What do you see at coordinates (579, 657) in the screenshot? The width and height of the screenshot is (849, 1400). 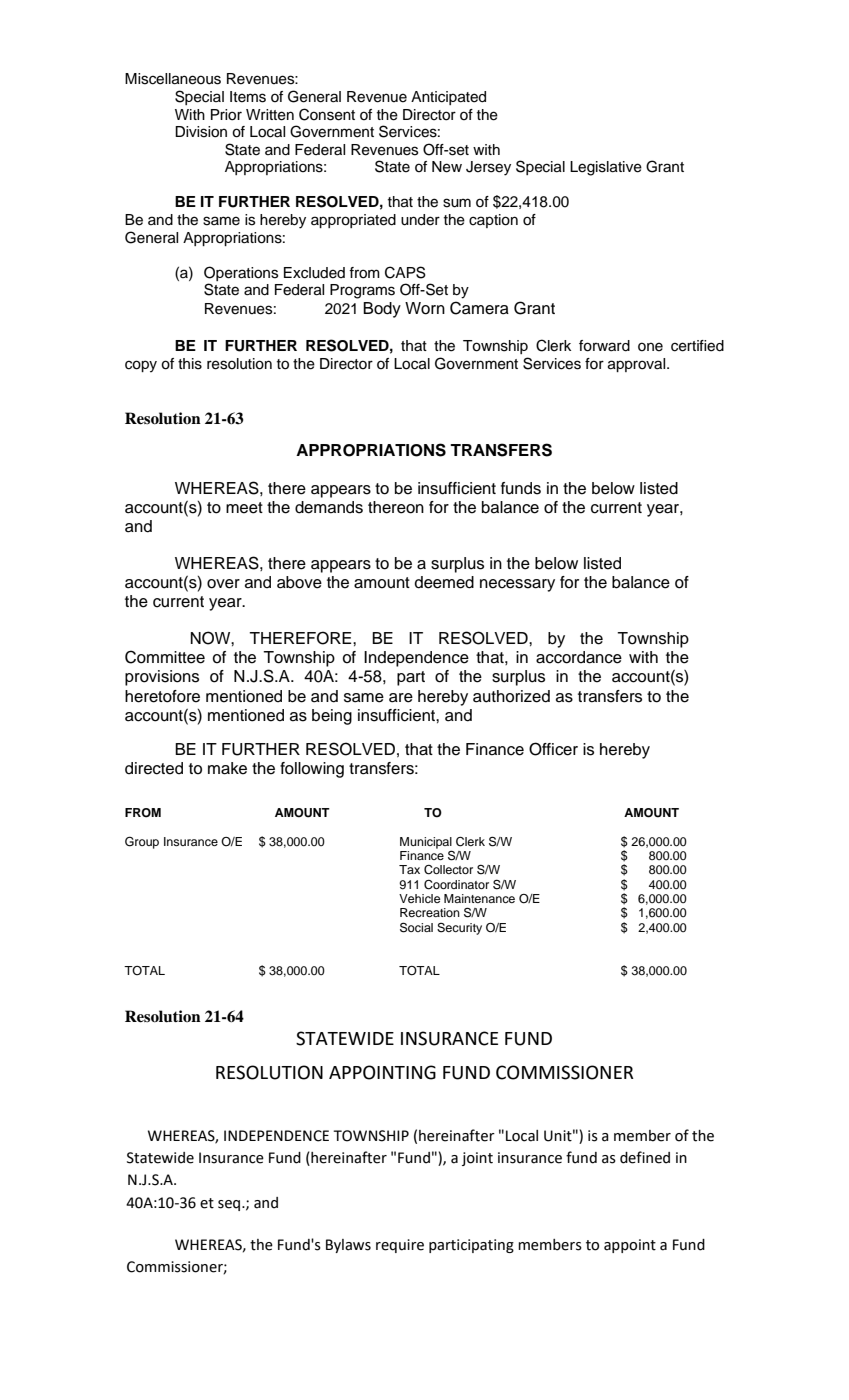 I see `accordance` at bounding box center [579, 657].
